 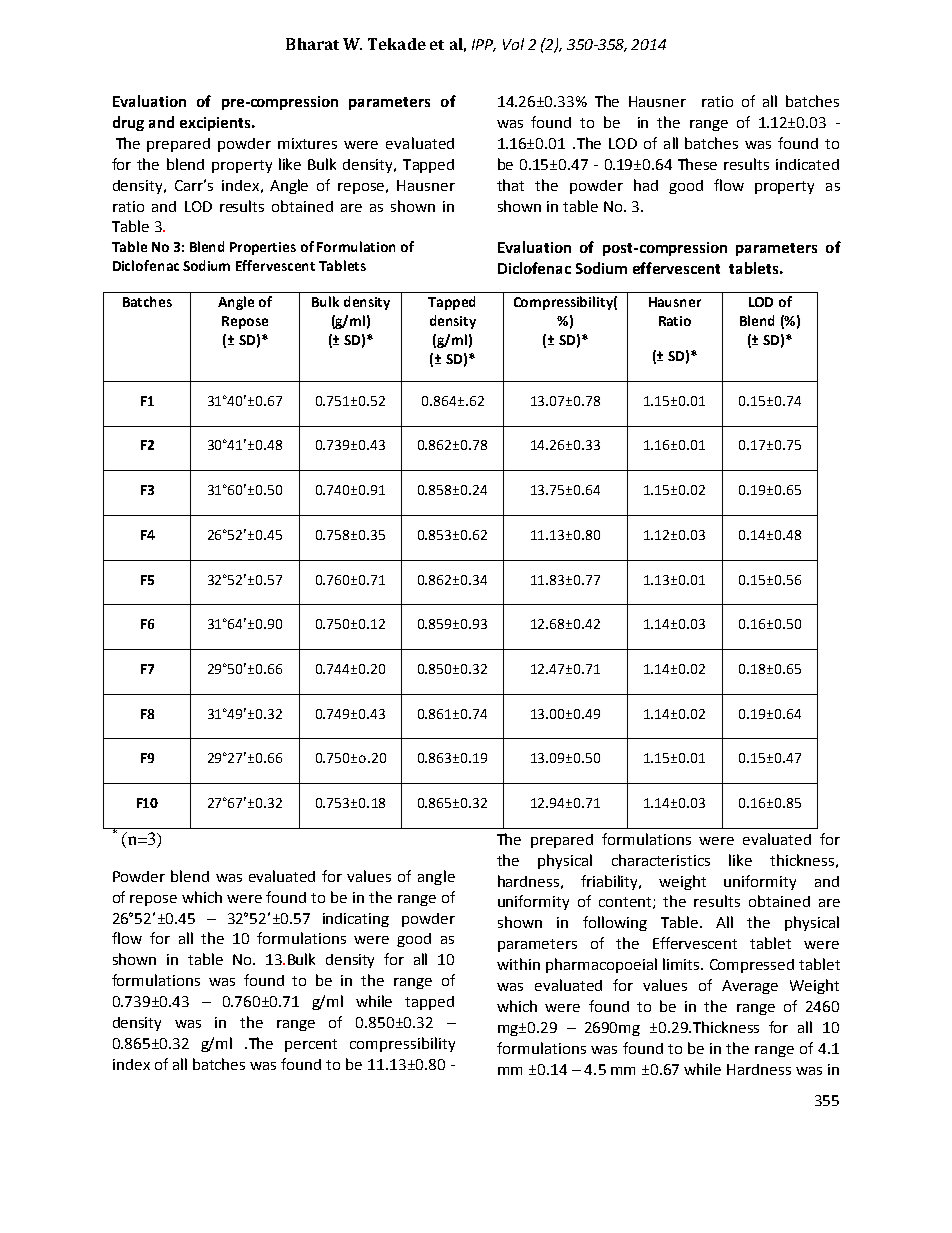 What do you see at coordinates (518, 964) in the screenshot?
I see `within` at bounding box center [518, 964].
